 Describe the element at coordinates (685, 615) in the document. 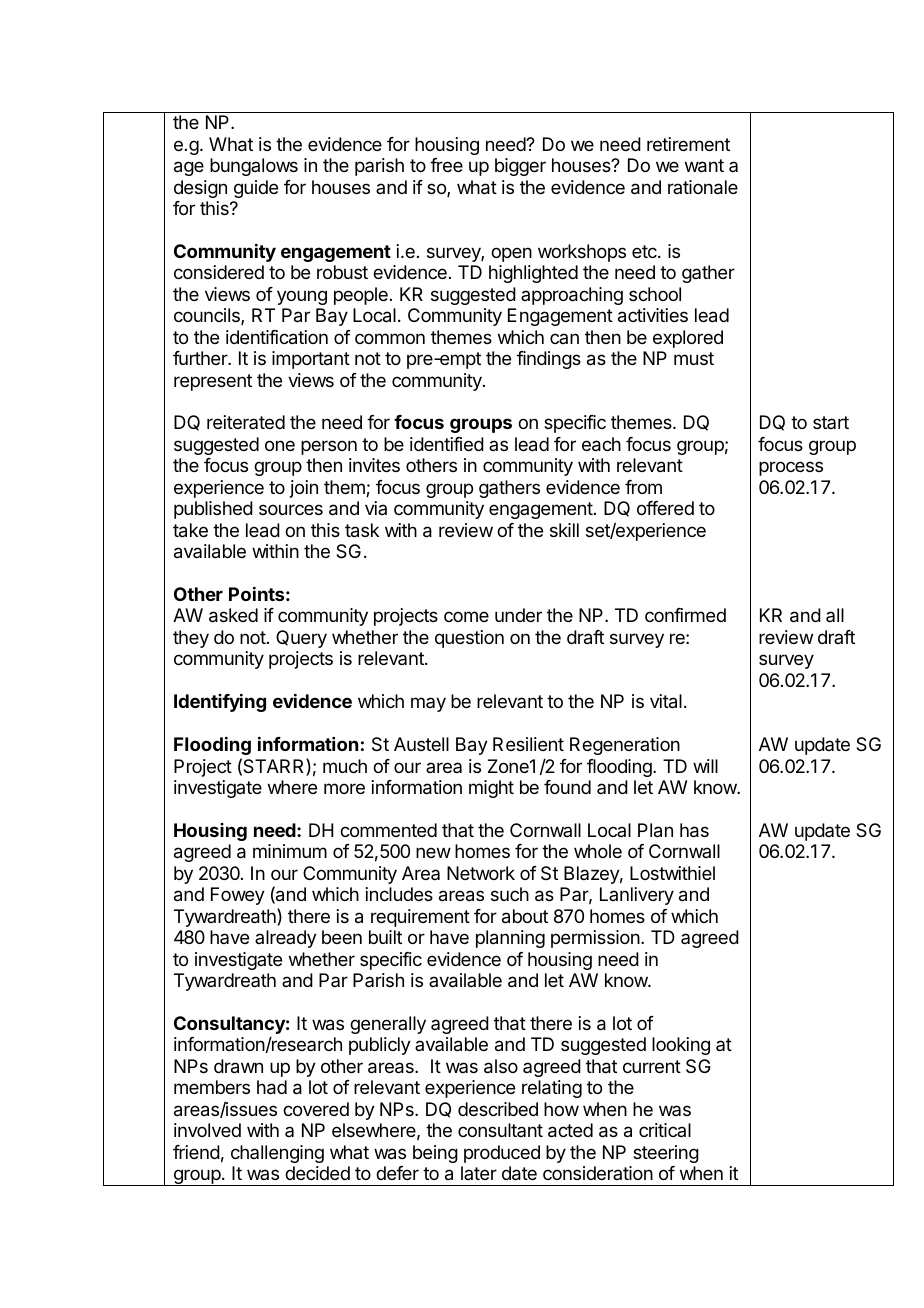

I see `confirmed` at that location.
